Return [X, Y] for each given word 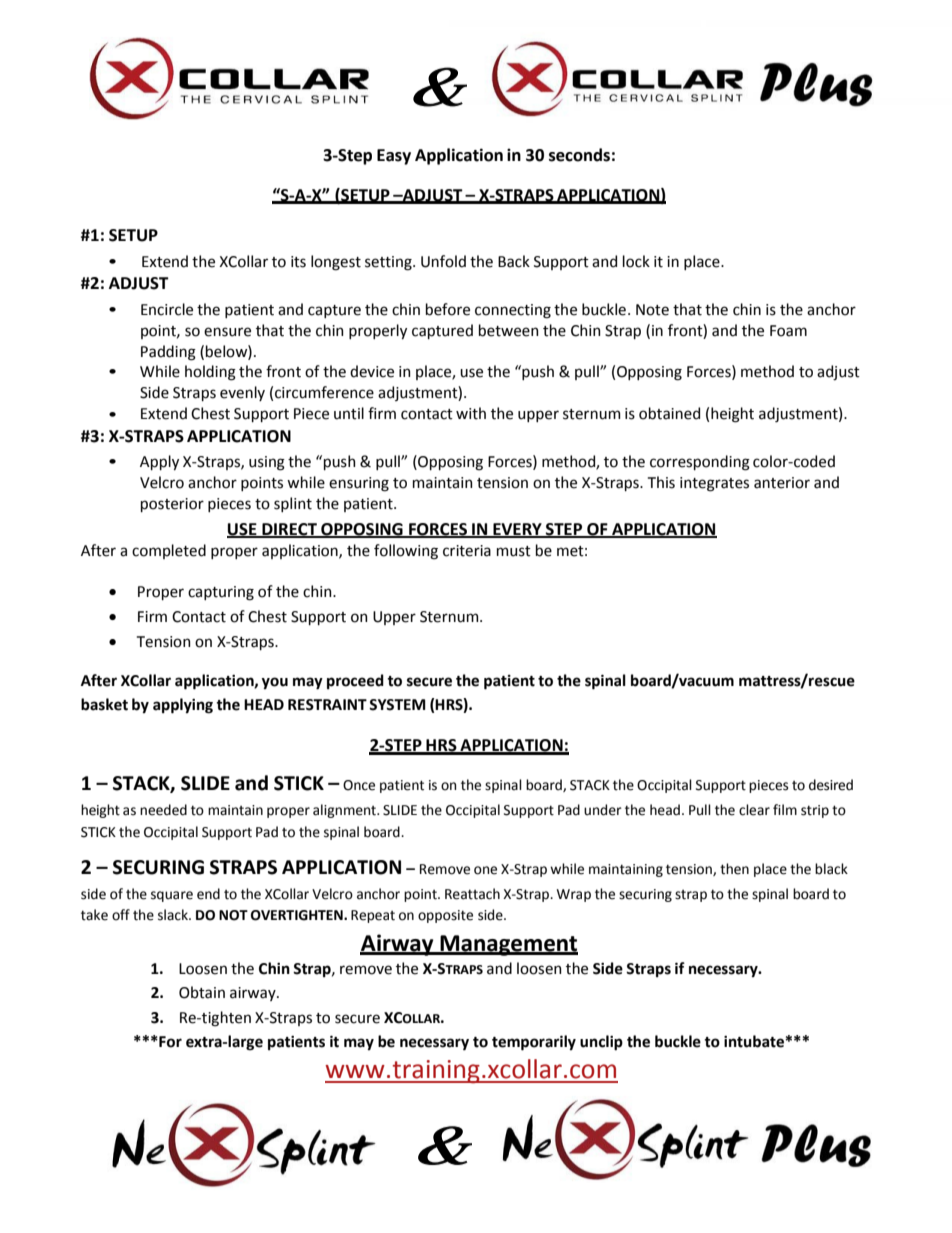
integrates [714, 484]
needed [163, 810]
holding [210, 373]
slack [174, 915]
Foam [788, 331]
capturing [221, 593]
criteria [467, 551]
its [298, 262]
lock [636, 261]
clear [754, 810]
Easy [394, 157]
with [471, 413]
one [485, 870]
